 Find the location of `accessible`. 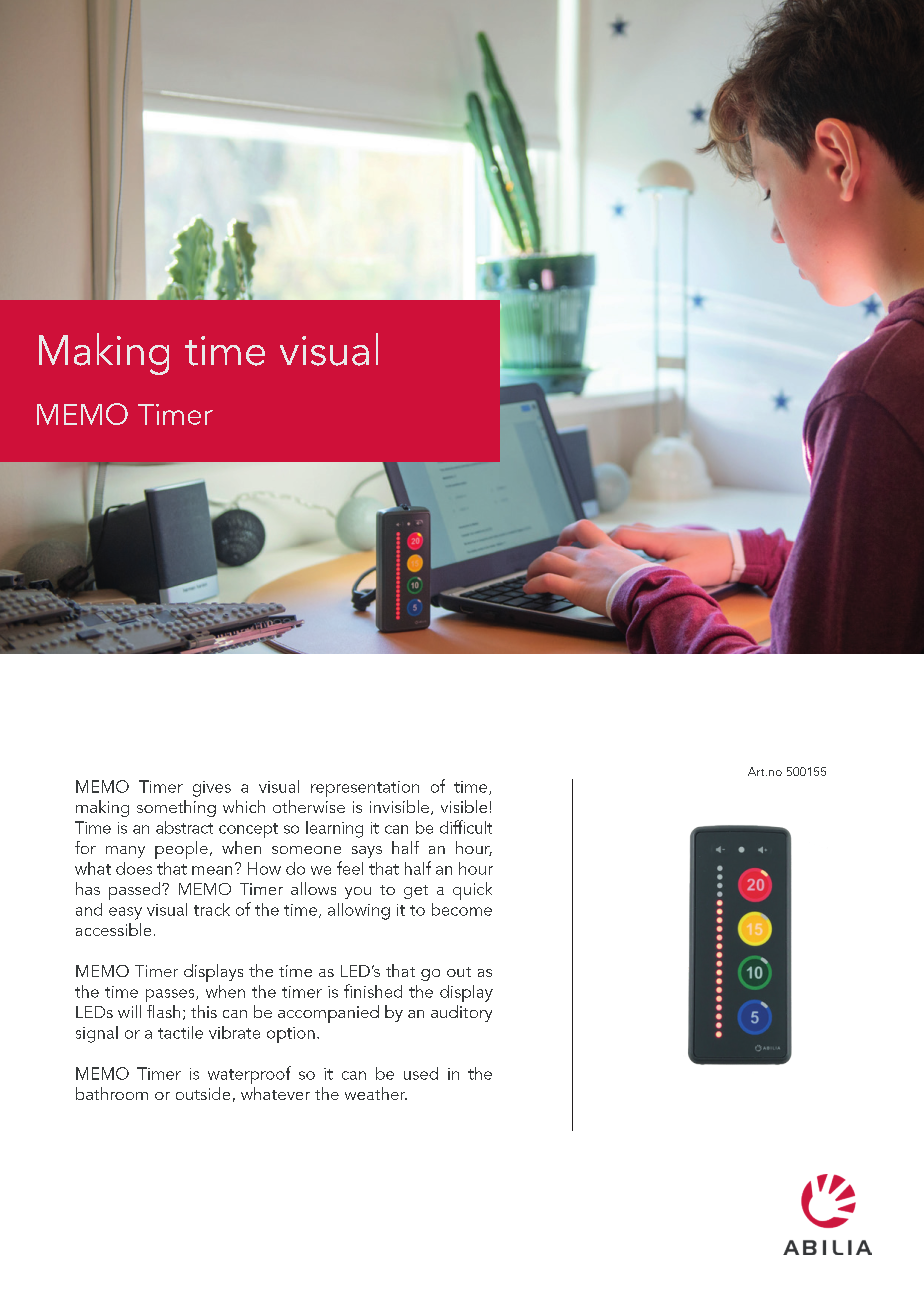

accessible is located at coordinates (113, 929).
